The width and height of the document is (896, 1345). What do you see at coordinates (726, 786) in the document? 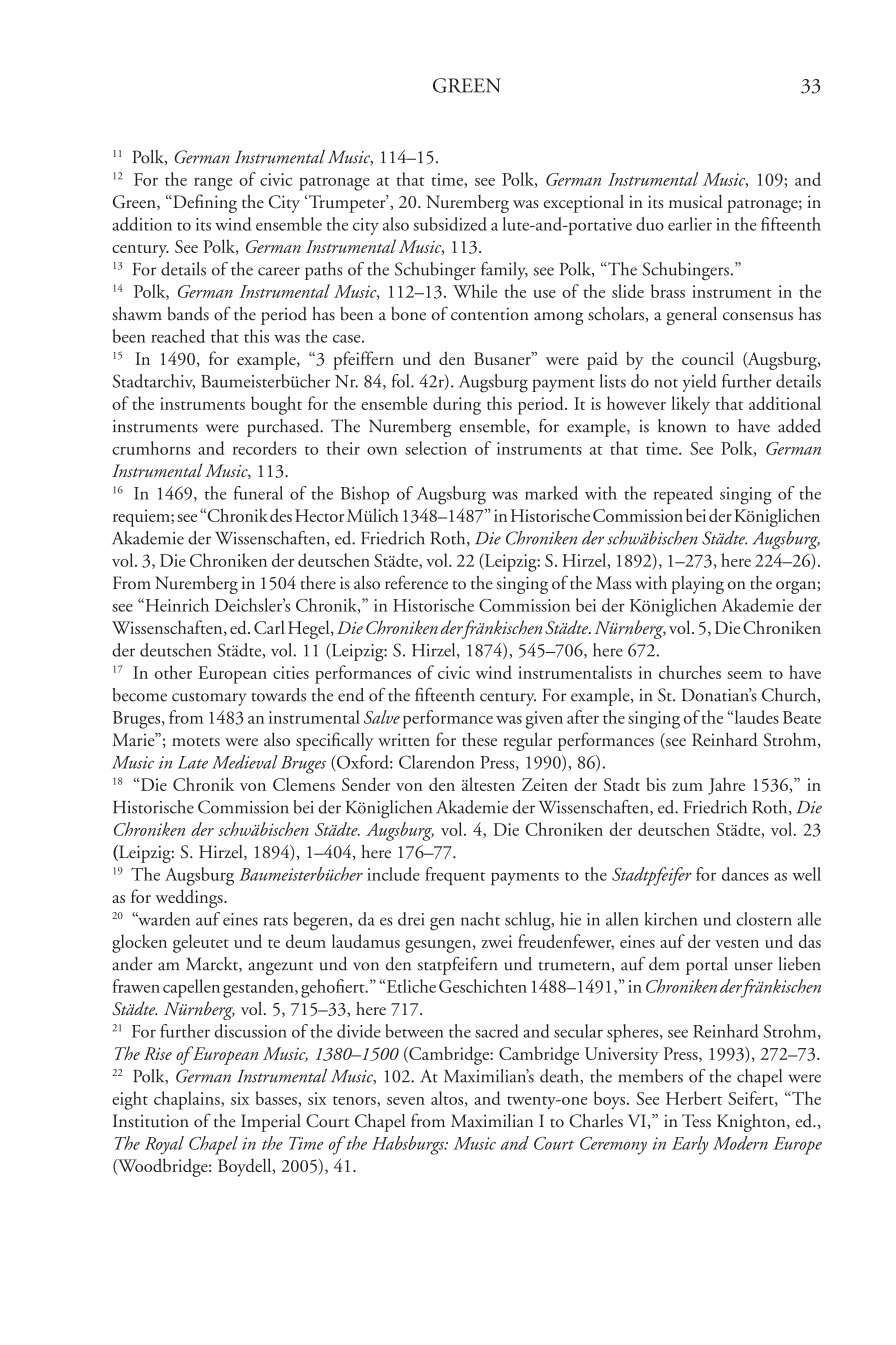
I see `Jahre` at bounding box center [726, 786].
